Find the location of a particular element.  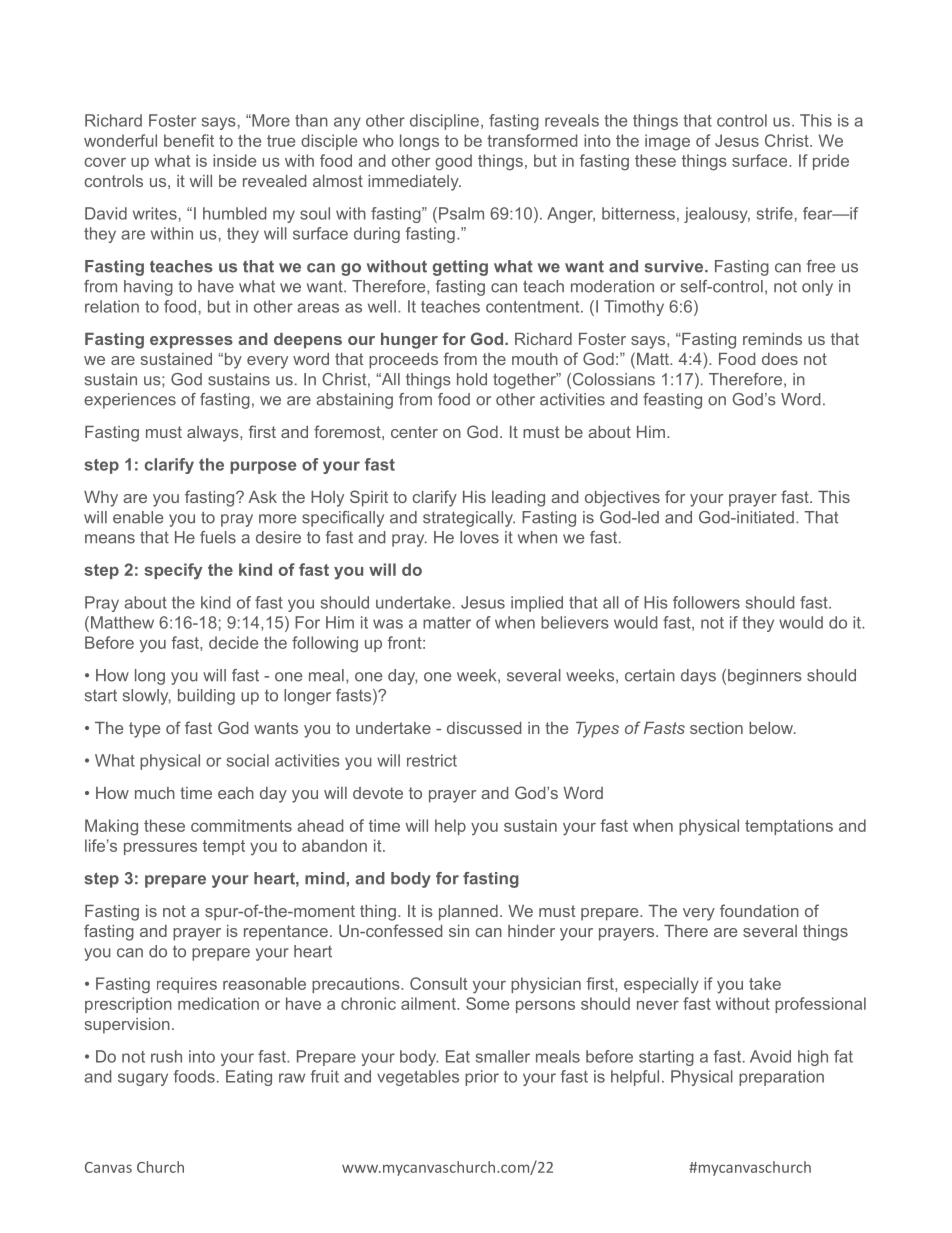

pressures is located at coordinates (160, 848).
